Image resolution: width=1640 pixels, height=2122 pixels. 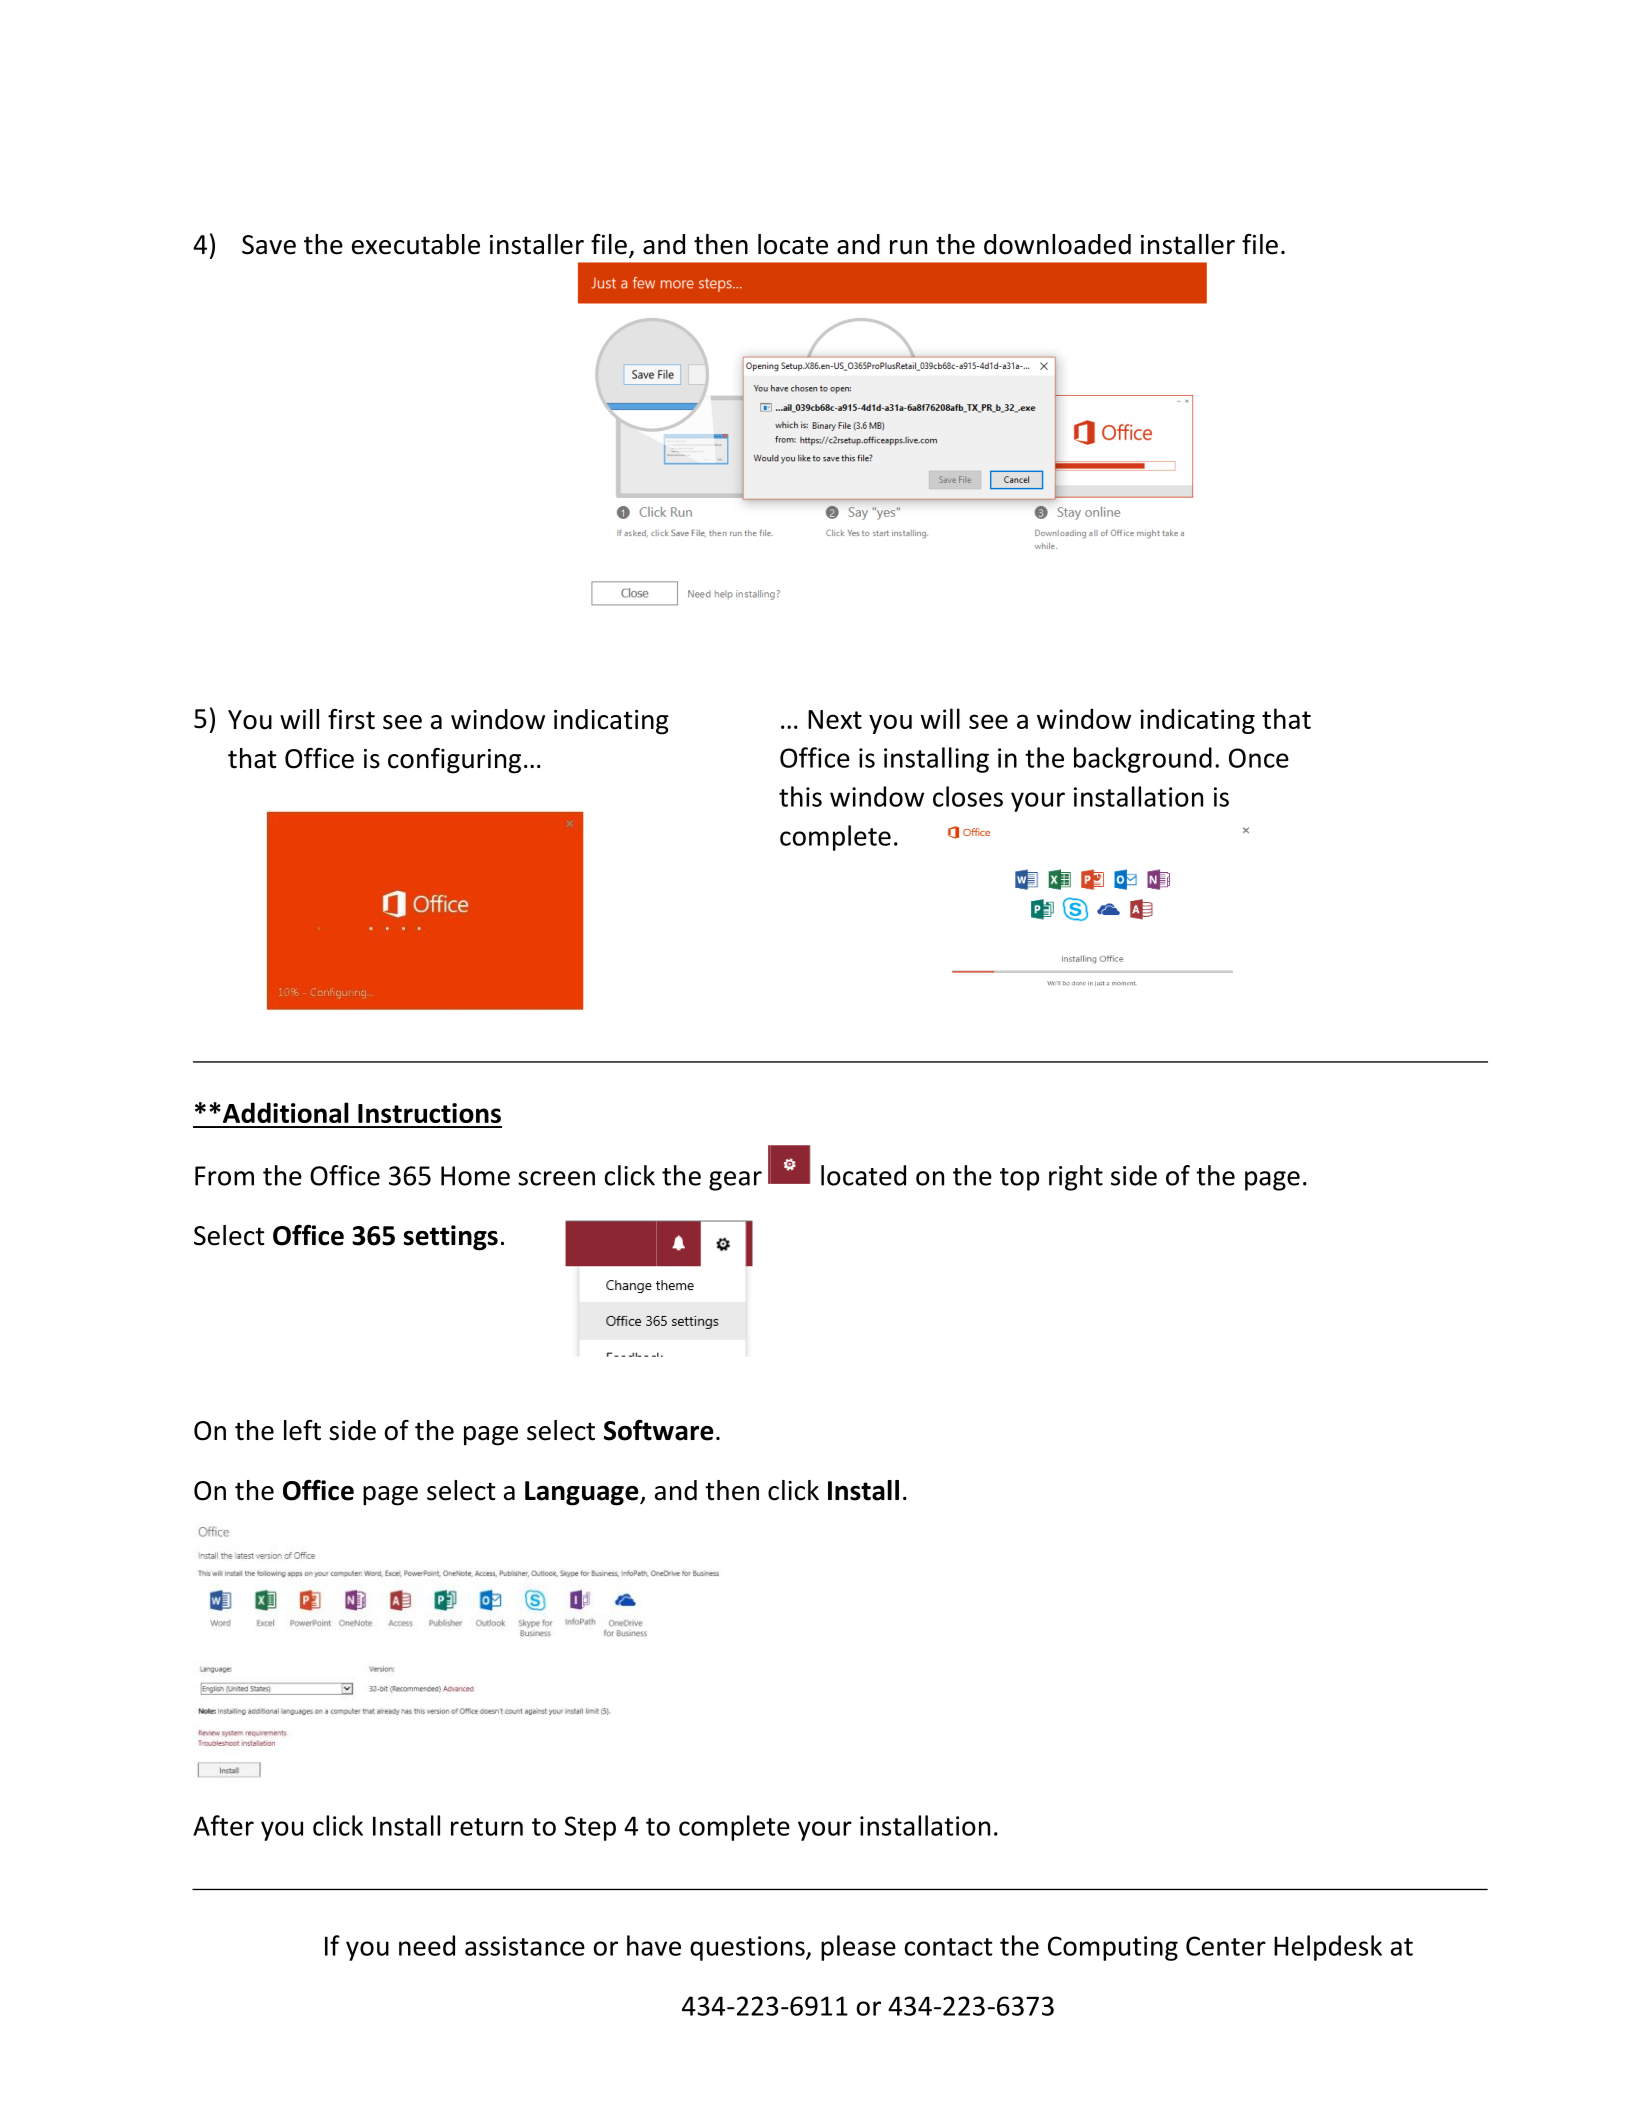 What do you see at coordinates (427, 1945) in the document?
I see `need` at bounding box center [427, 1945].
